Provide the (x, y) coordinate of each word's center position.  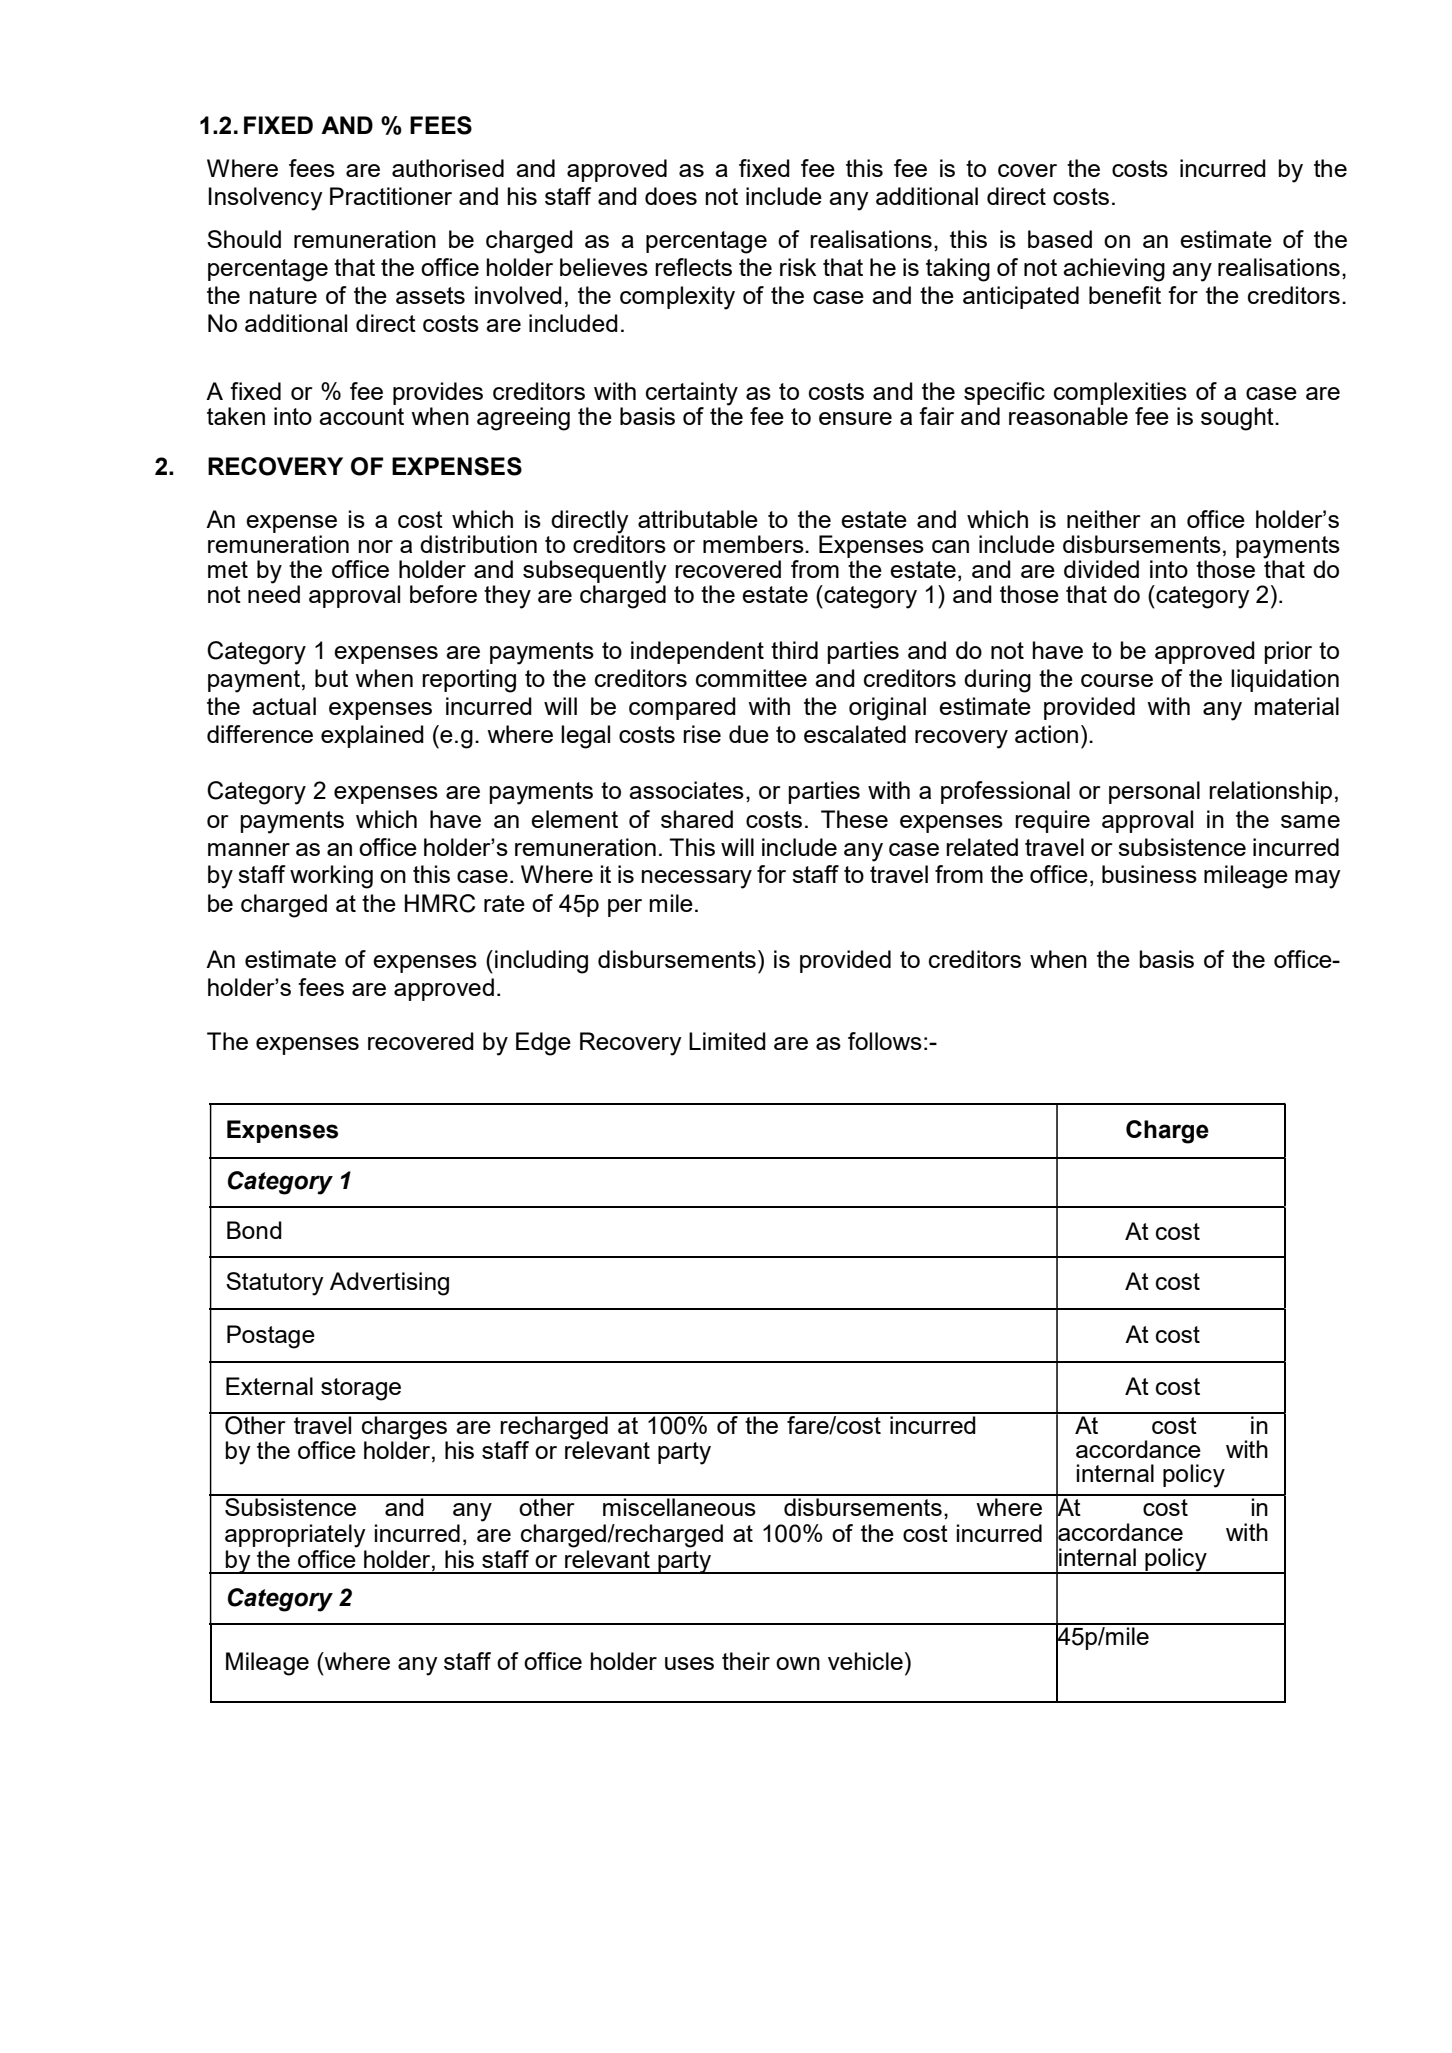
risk (798, 267)
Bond (254, 1230)
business (1149, 874)
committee (751, 678)
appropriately (295, 1536)
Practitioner (391, 196)
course (1117, 680)
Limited (727, 1041)
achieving (1114, 270)
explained (372, 736)
